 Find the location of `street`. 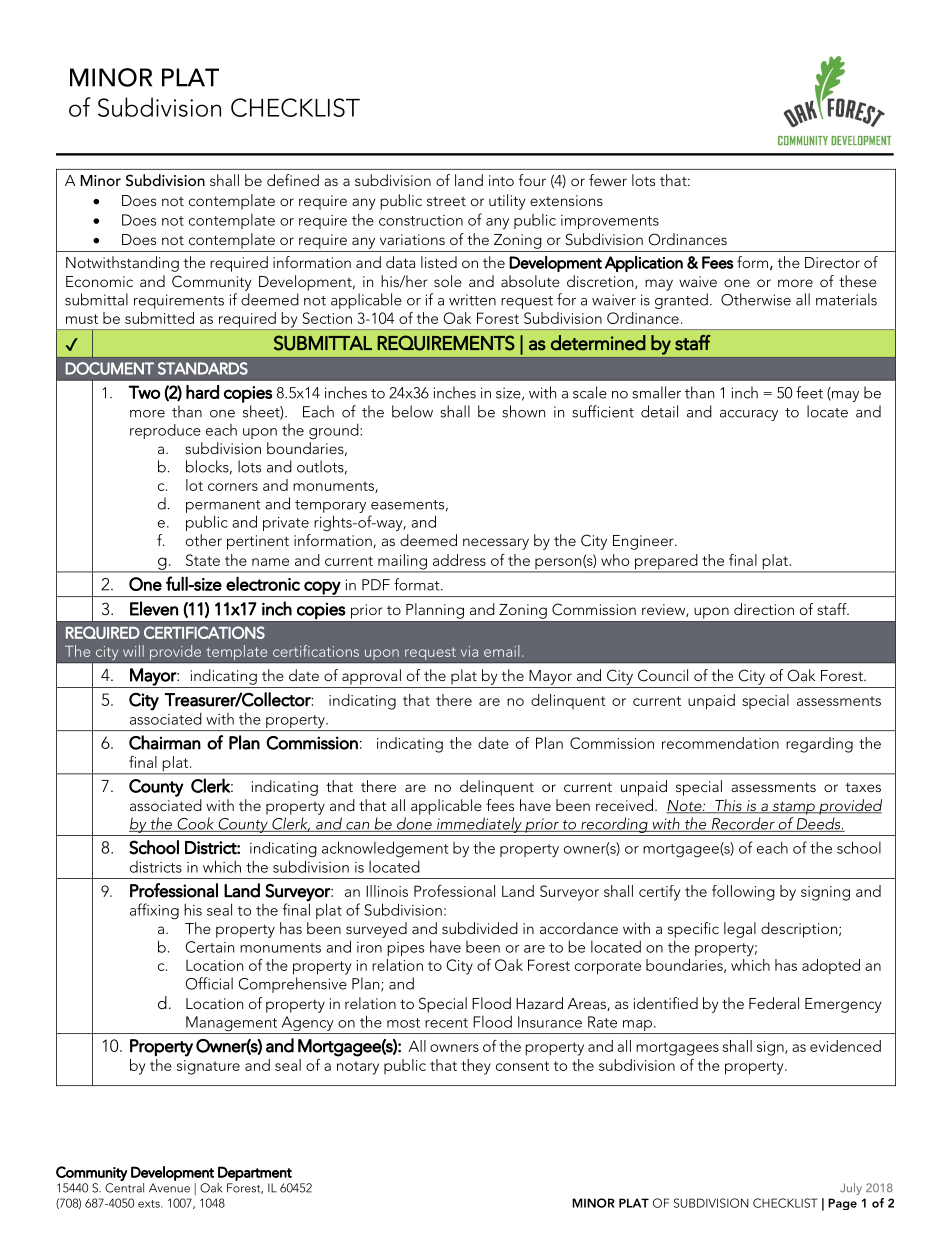

street is located at coordinates (446, 201).
